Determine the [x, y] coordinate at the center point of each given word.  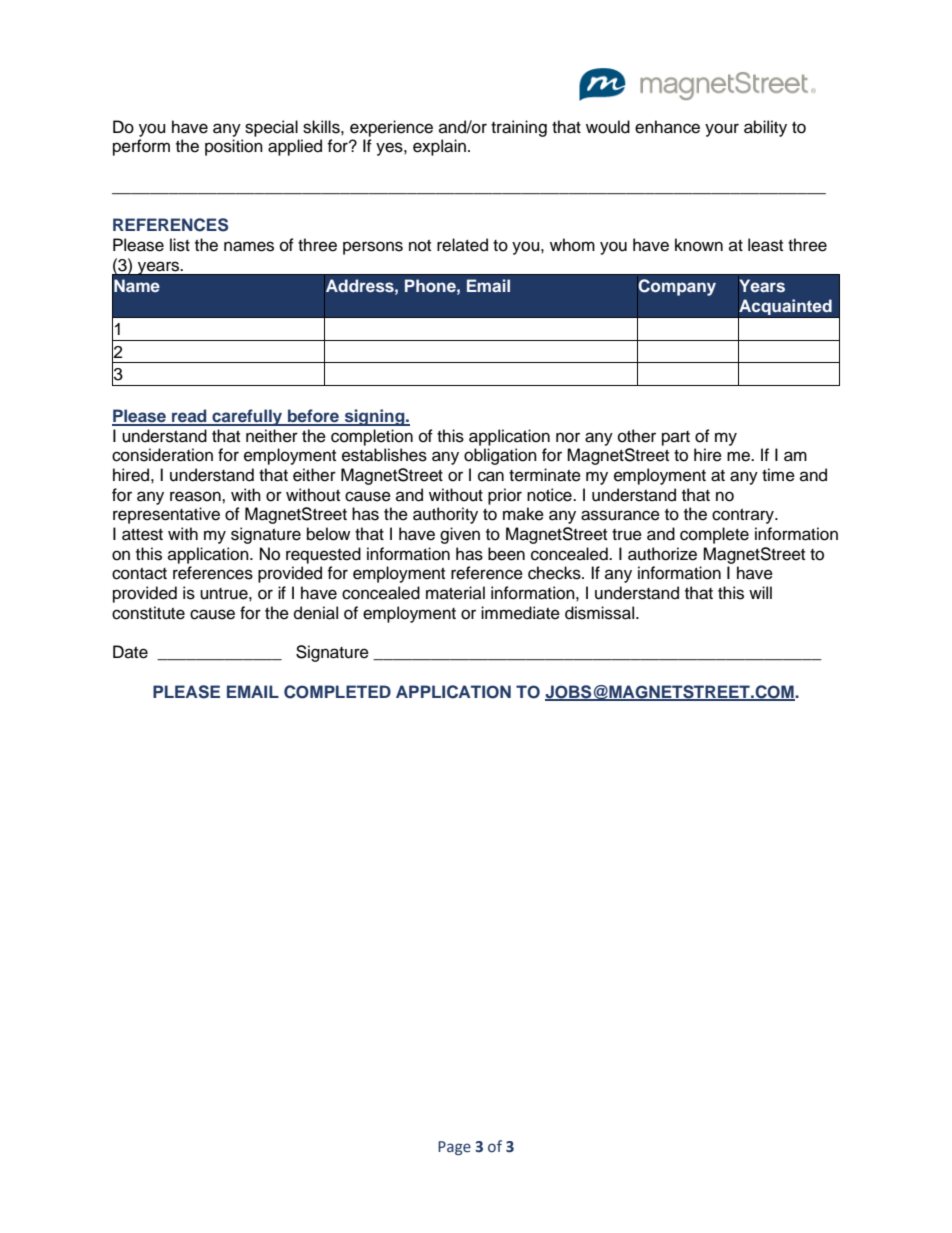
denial [316, 613]
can [491, 476]
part [676, 438]
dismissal [599, 613]
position [234, 147]
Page [454, 1148]
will [760, 592]
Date [130, 652]
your [722, 130]
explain [439, 147]
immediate [520, 613]
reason [196, 496]
